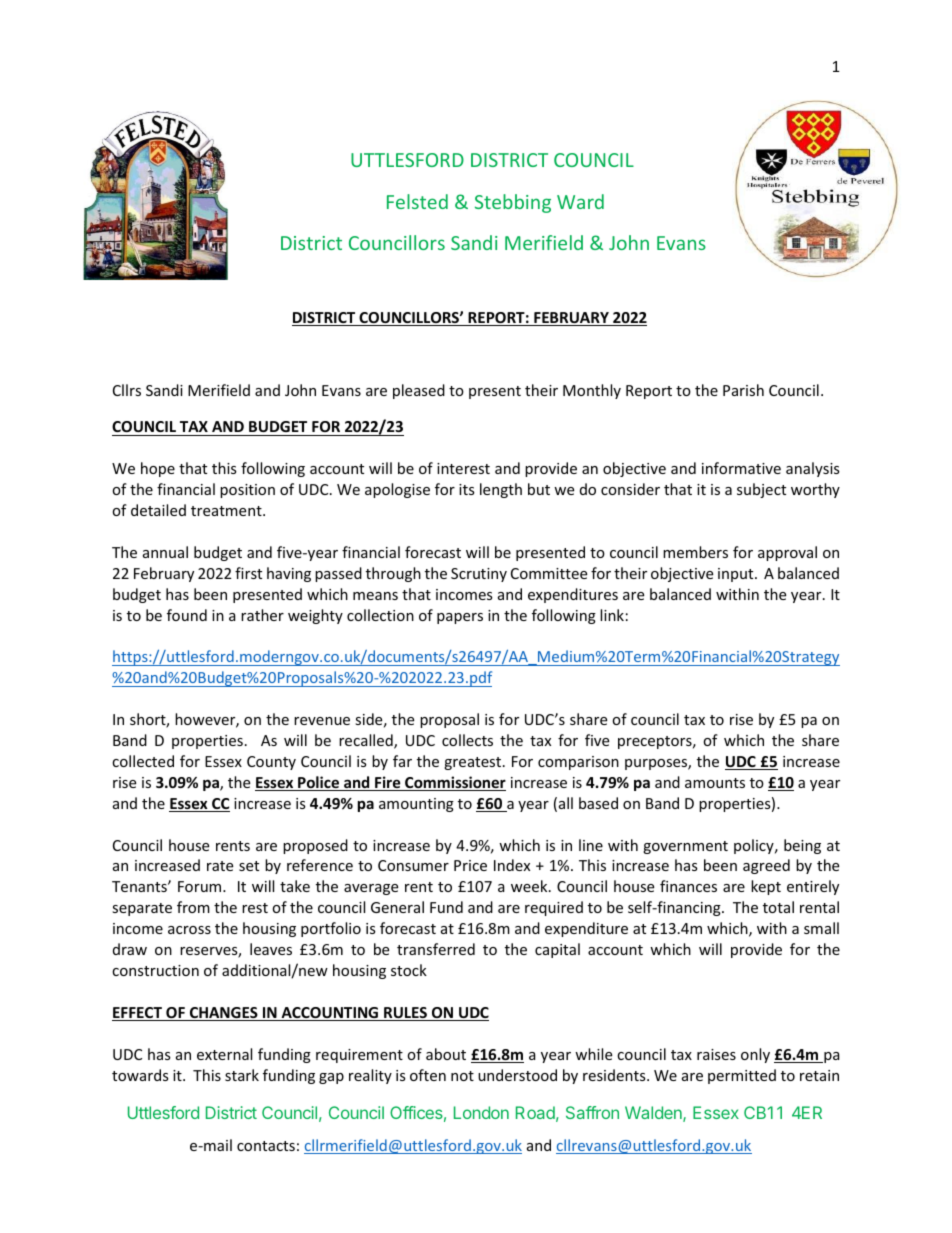 This image has width=952, height=1233. What do you see at coordinates (199, 886) in the image?
I see `Forum` at bounding box center [199, 886].
